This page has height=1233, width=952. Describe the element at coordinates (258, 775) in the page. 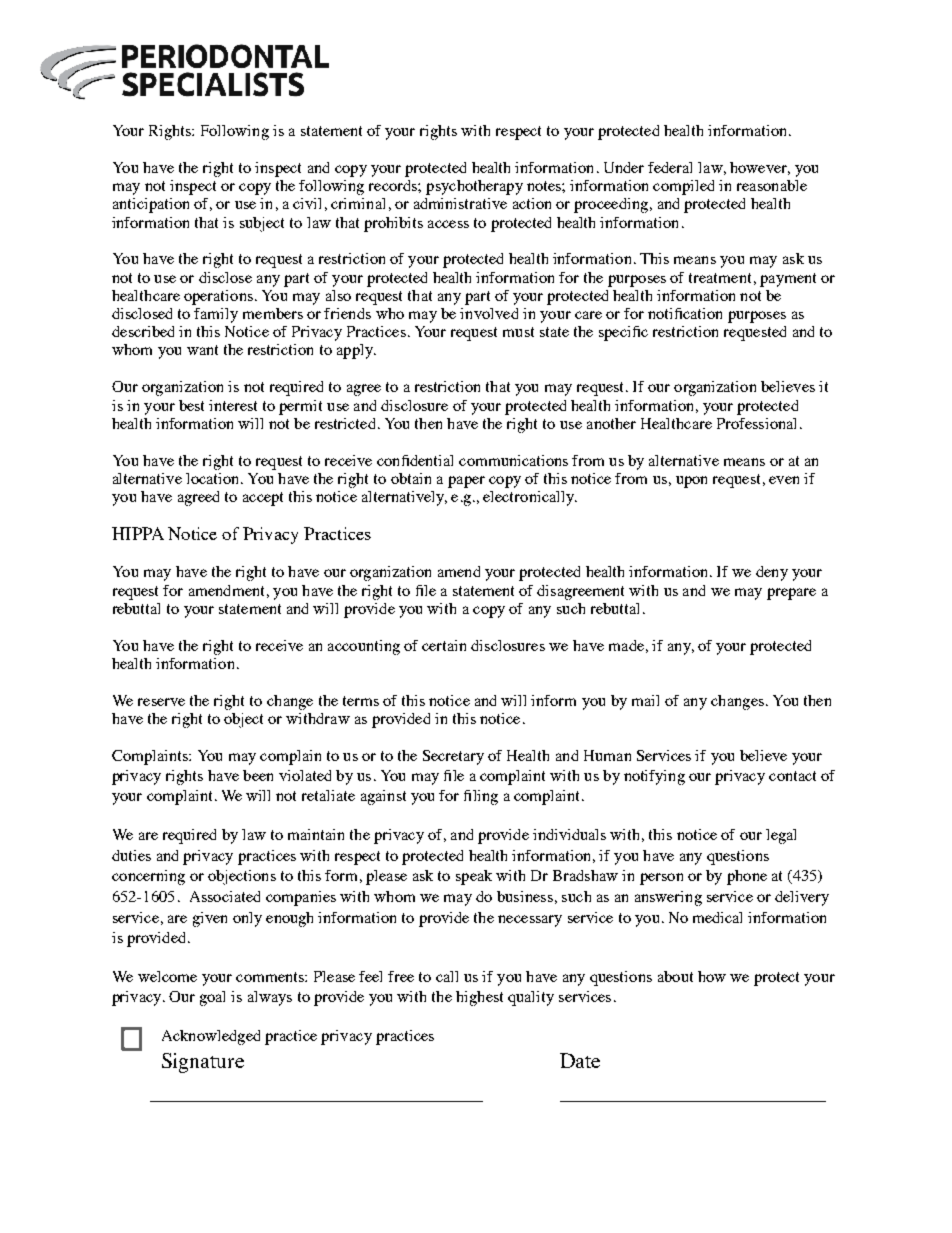

I see `been` at that location.
